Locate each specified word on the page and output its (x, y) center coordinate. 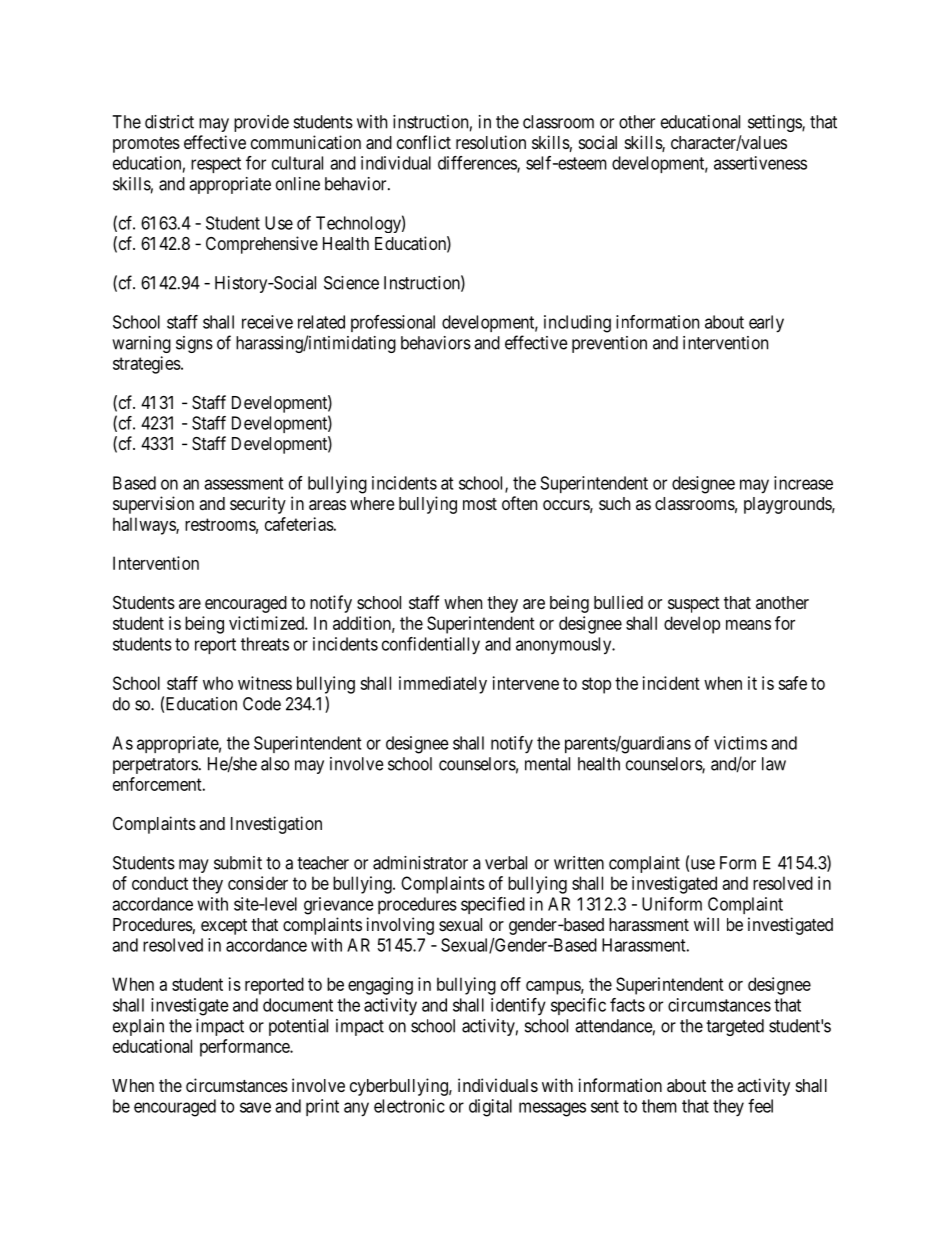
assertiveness (760, 163)
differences (478, 164)
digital (490, 1108)
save (255, 1107)
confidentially (431, 646)
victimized (267, 623)
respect (216, 165)
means (748, 625)
